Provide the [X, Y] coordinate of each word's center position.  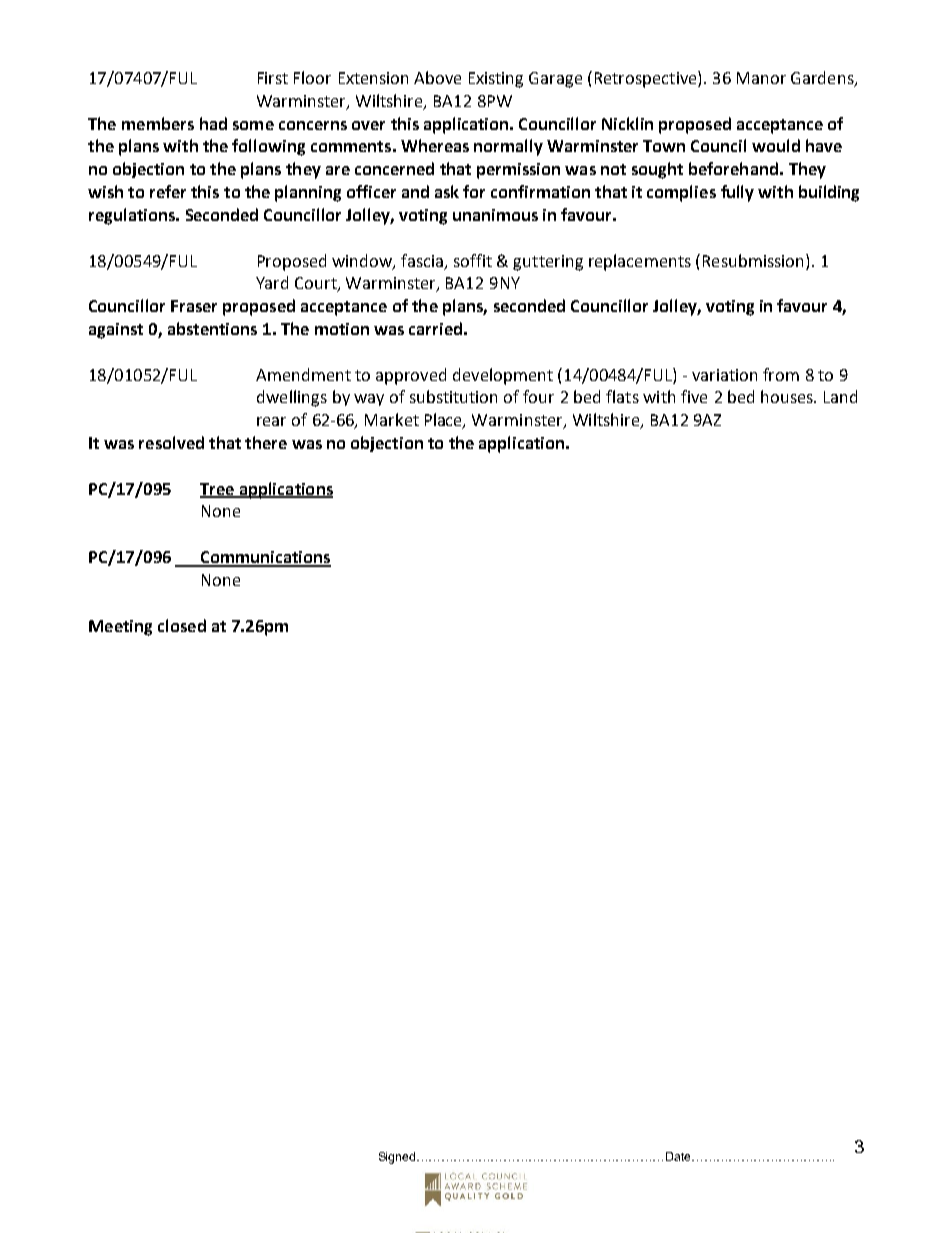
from [781, 374]
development [503, 376]
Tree [218, 490]
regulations [133, 216]
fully [737, 193]
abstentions [212, 328]
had [213, 123]
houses [788, 396]
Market [392, 419]
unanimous [495, 215]
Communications [264, 558]
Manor [761, 78]
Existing [496, 80]
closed [182, 625]
